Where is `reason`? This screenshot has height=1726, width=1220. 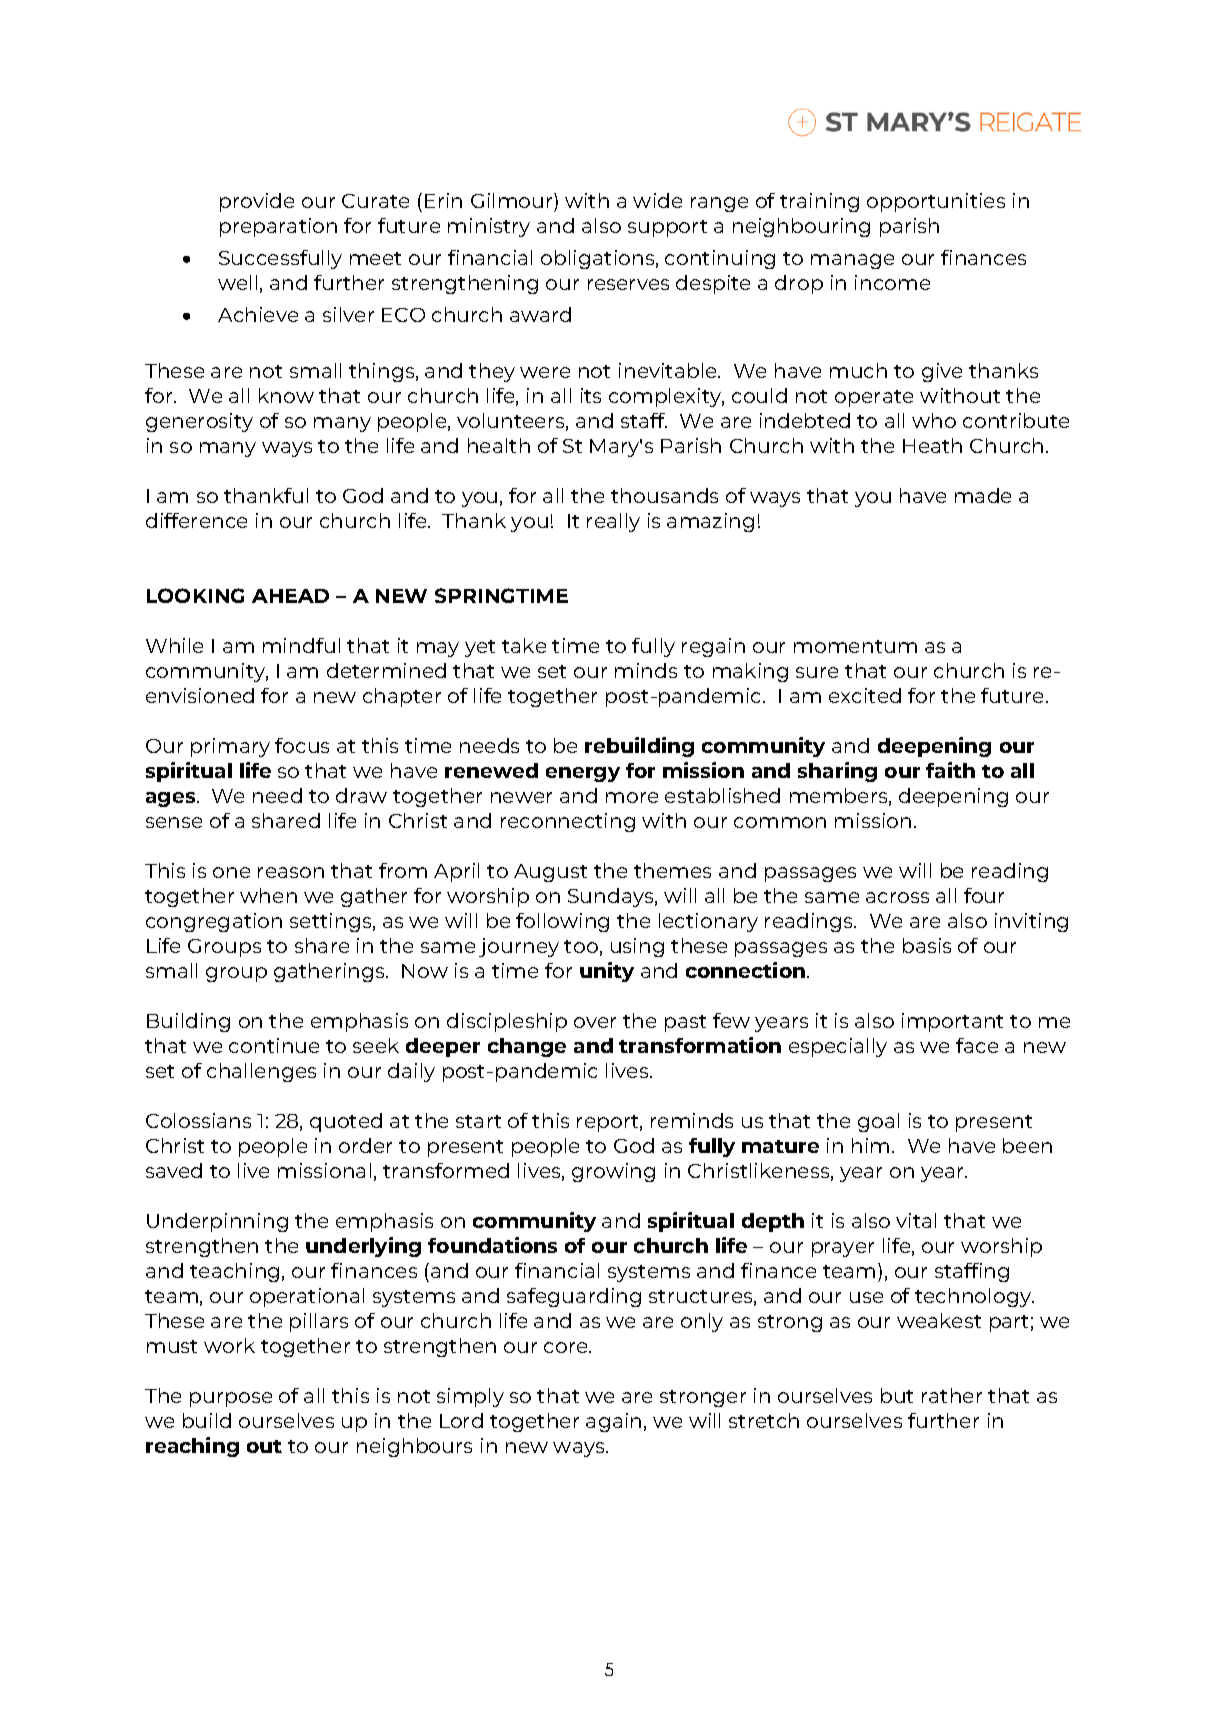 reason is located at coordinates (291, 872).
